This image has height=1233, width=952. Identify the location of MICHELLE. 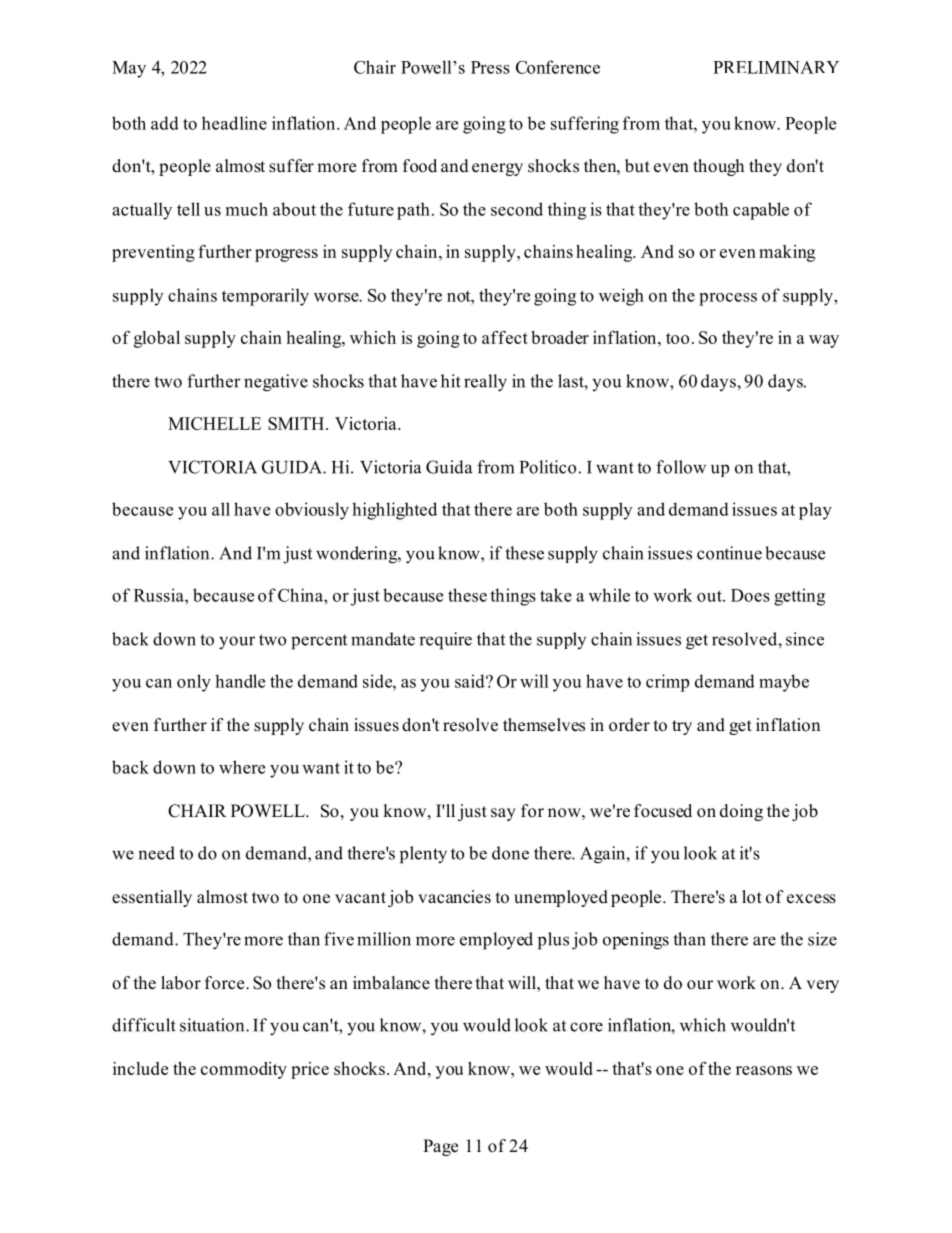
(214, 423).
